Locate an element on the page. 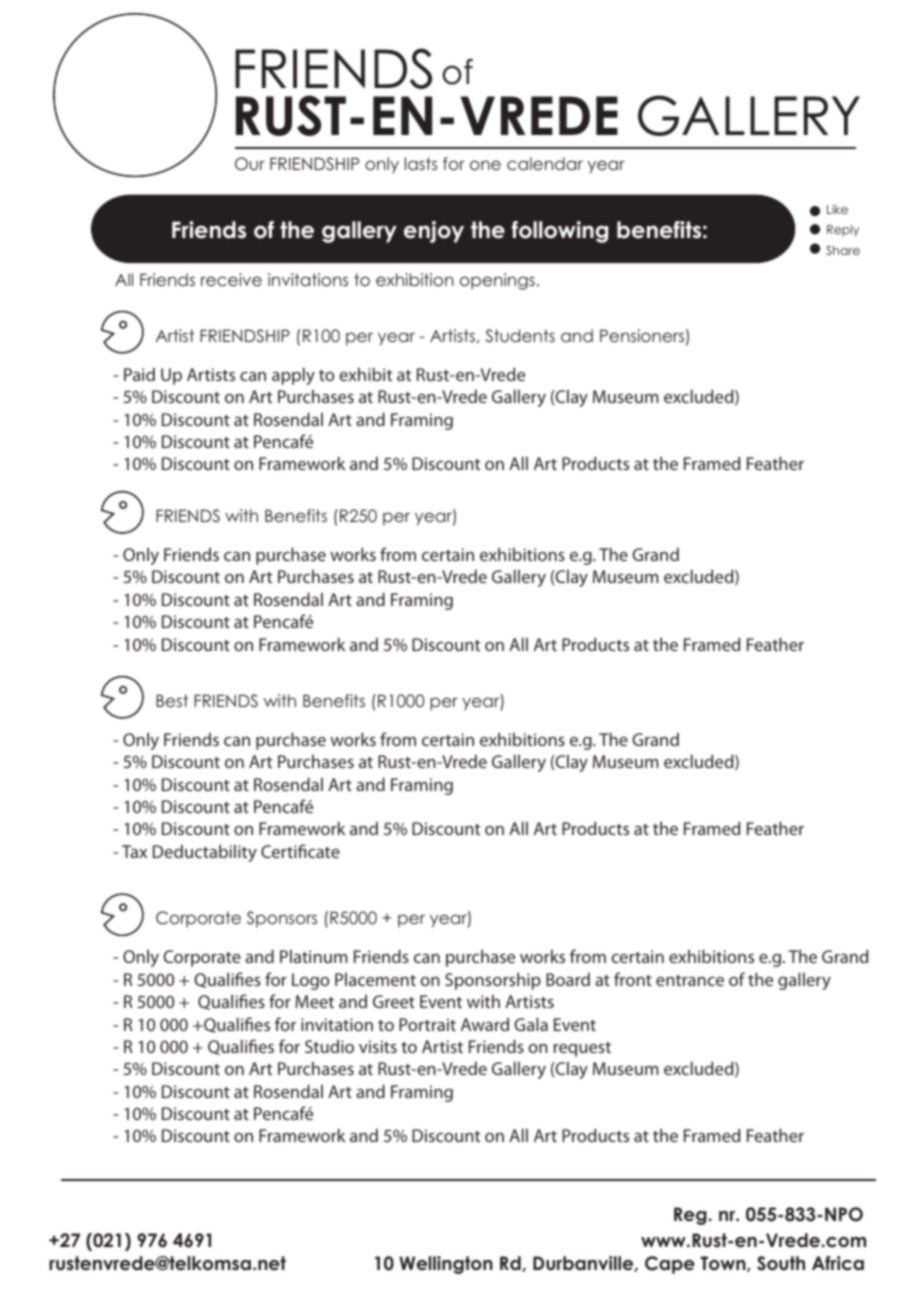  Our is located at coordinates (250, 164).
